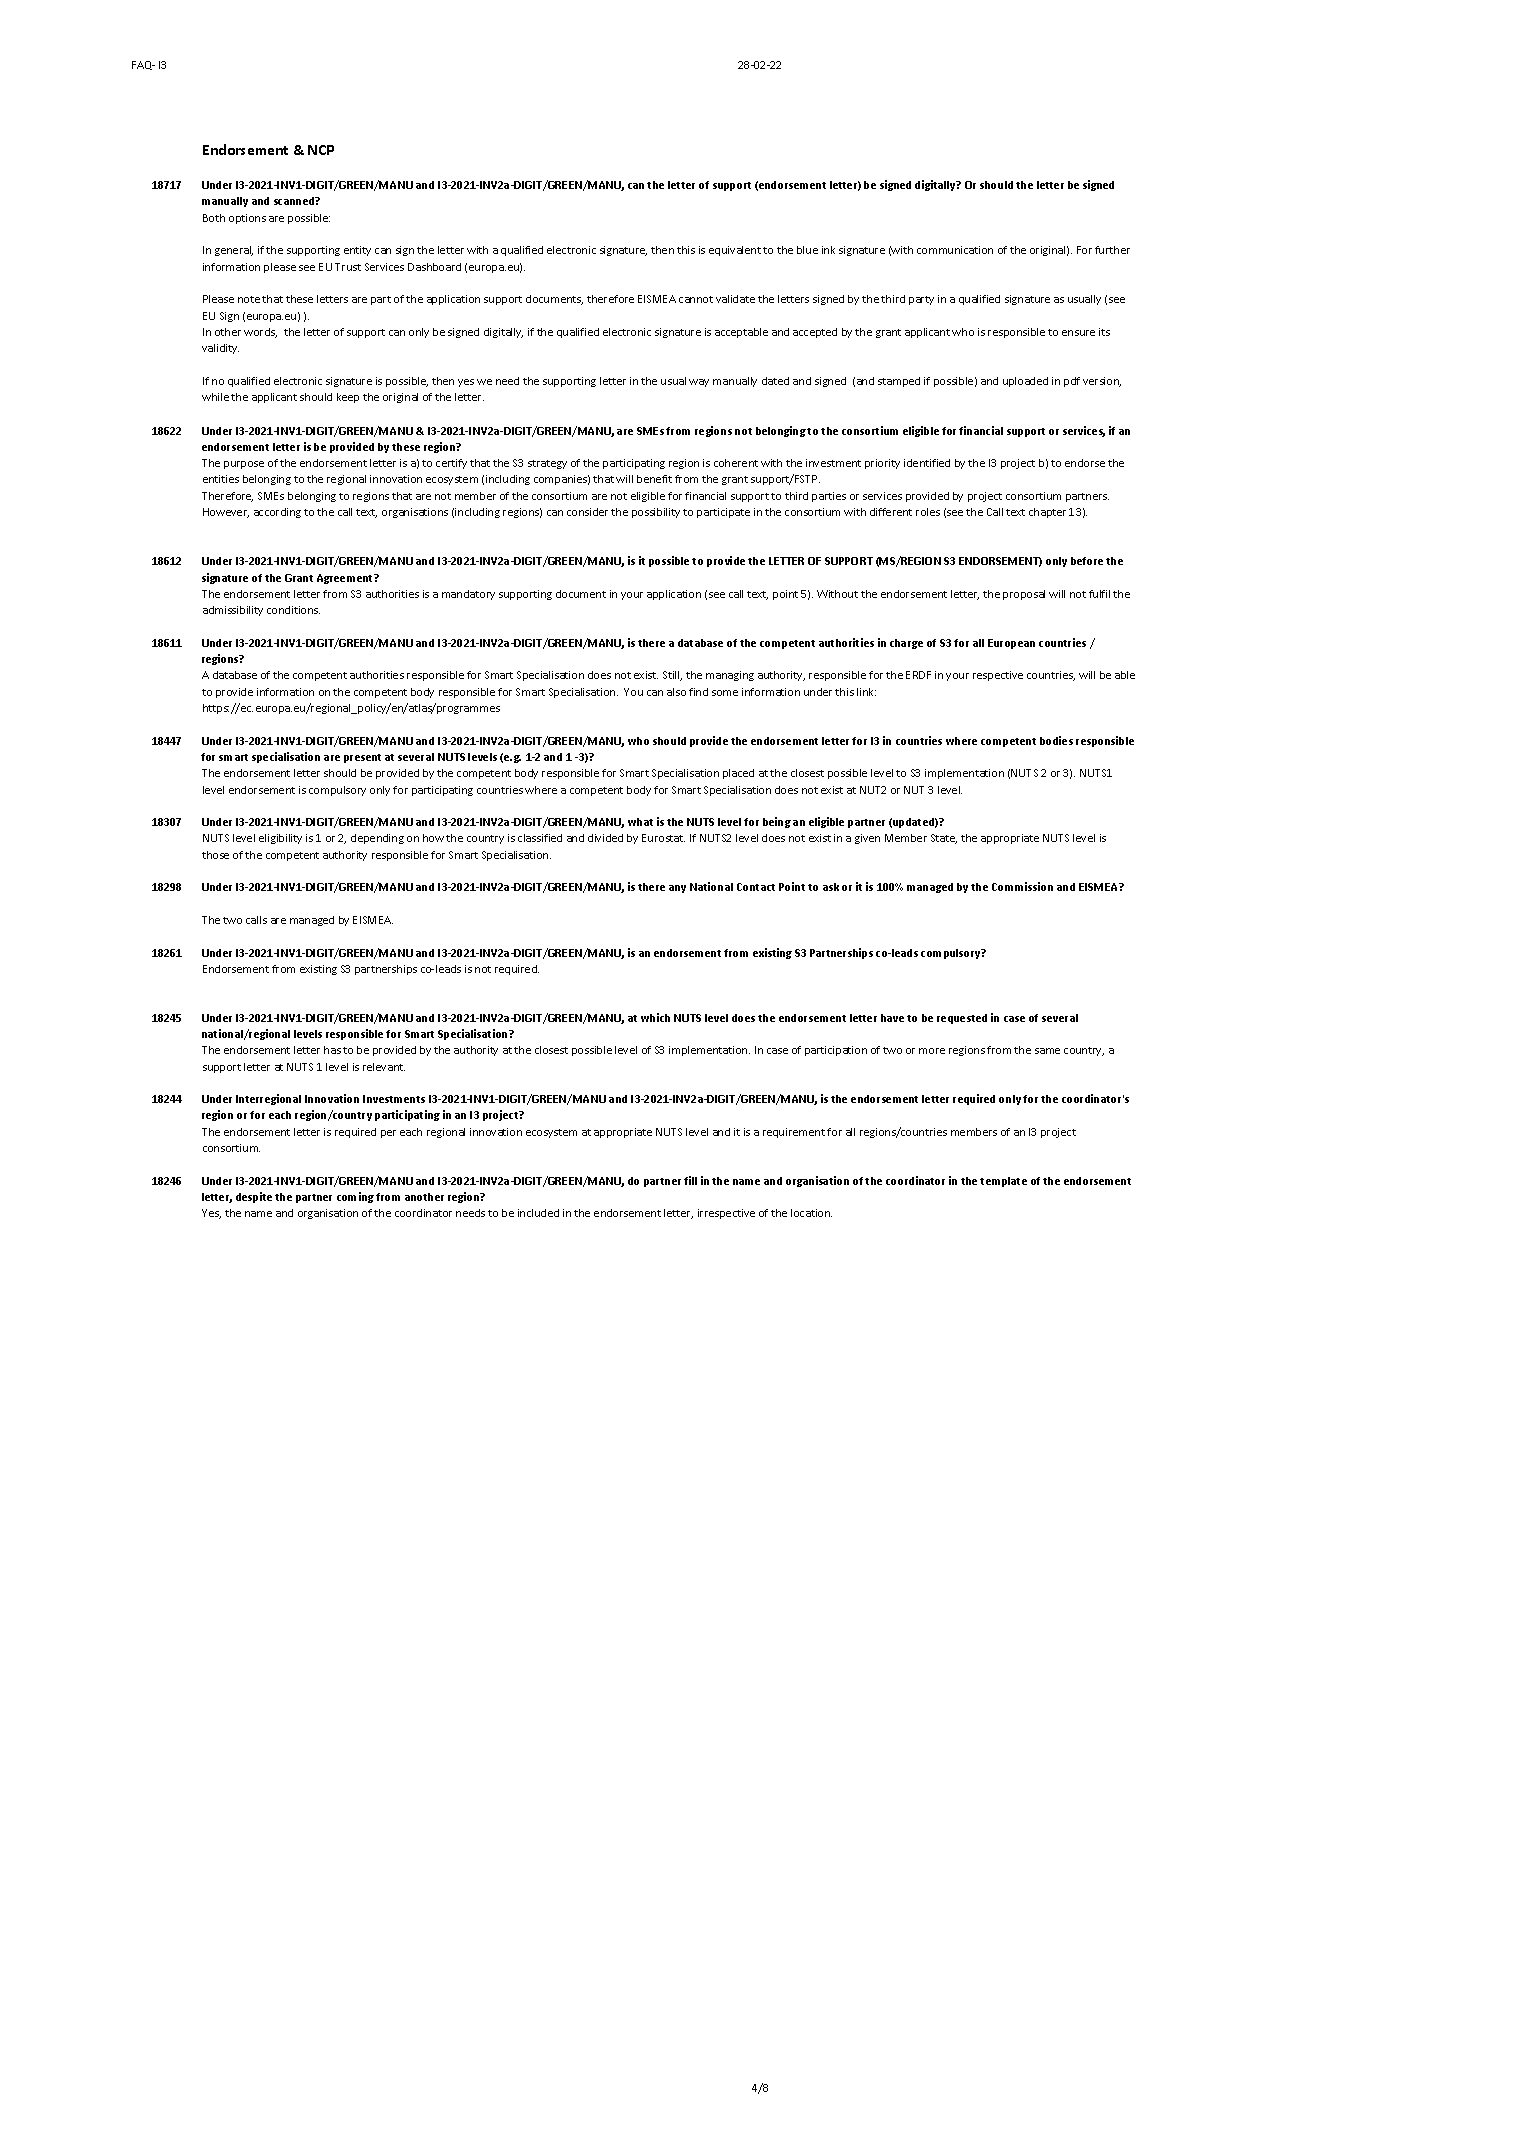  Describe the element at coordinates (955, 250) in the screenshot. I see `communication` at that location.
